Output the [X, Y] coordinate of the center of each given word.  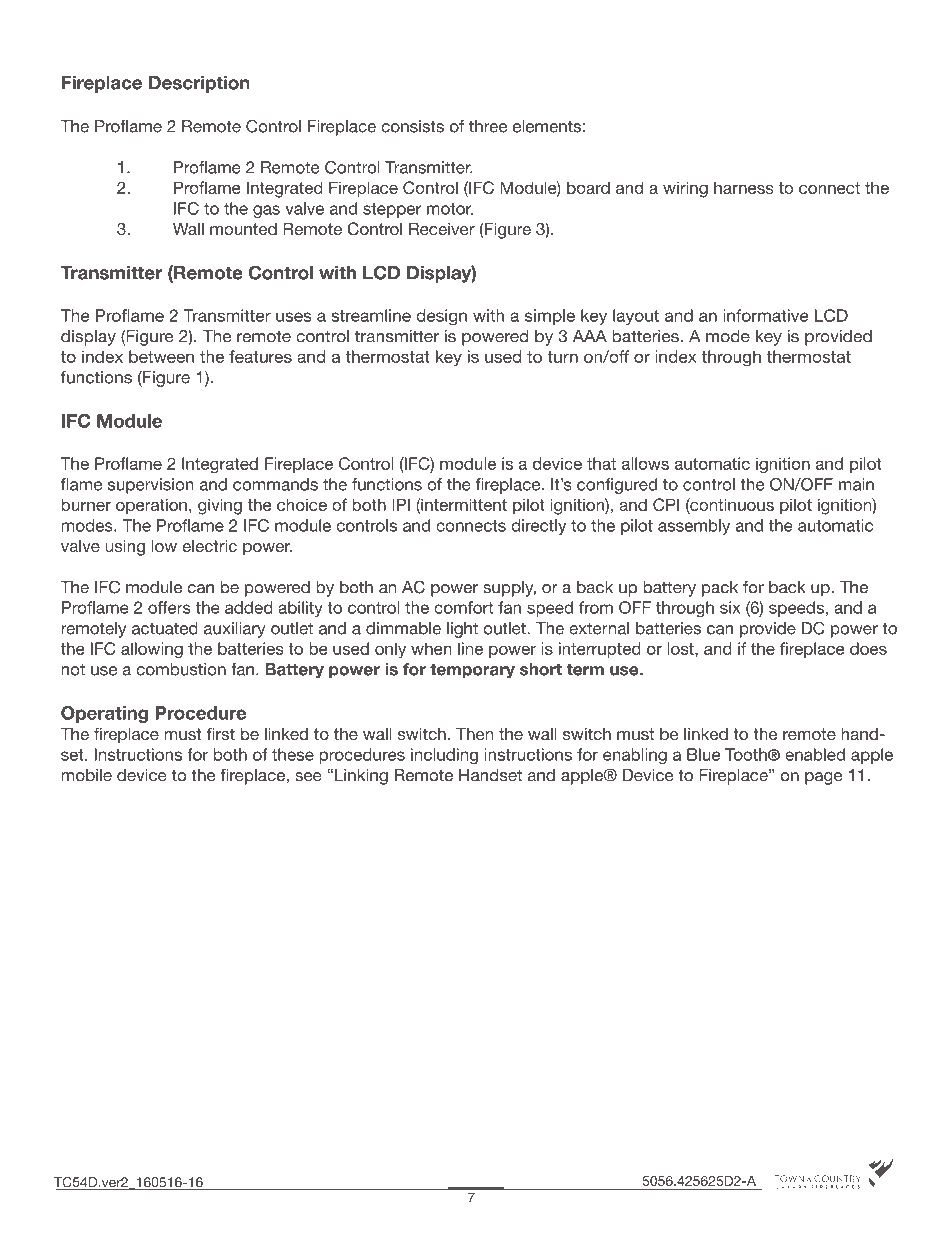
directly [538, 527]
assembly [694, 527]
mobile [86, 775]
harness [744, 187]
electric [209, 545]
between [161, 356]
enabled [815, 754]
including [444, 756]
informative [766, 315]
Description [199, 84]
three [488, 126]
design [441, 317]
